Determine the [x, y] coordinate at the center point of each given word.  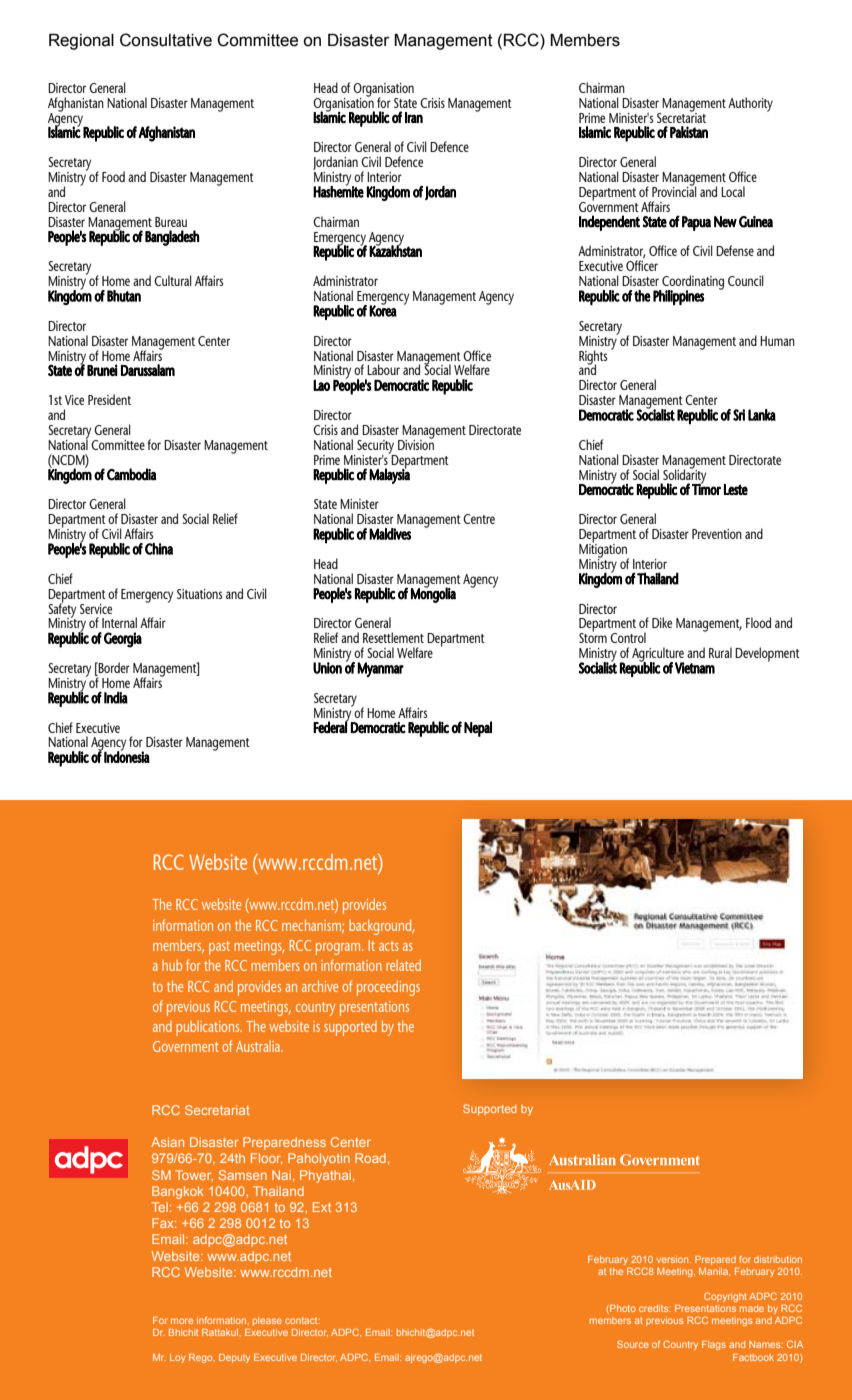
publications [209, 1028]
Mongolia [433, 594]
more [182, 1321]
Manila [714, 1271]
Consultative [166, 40]
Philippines [678, 297]
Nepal [478, 729]
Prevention [717, 534]
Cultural [173, 280]
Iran [414, 117]
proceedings [388, 988]
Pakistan [689, 132]
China [159, 549]
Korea [383, 310]
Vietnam [695, 668]
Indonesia [127, 756]
